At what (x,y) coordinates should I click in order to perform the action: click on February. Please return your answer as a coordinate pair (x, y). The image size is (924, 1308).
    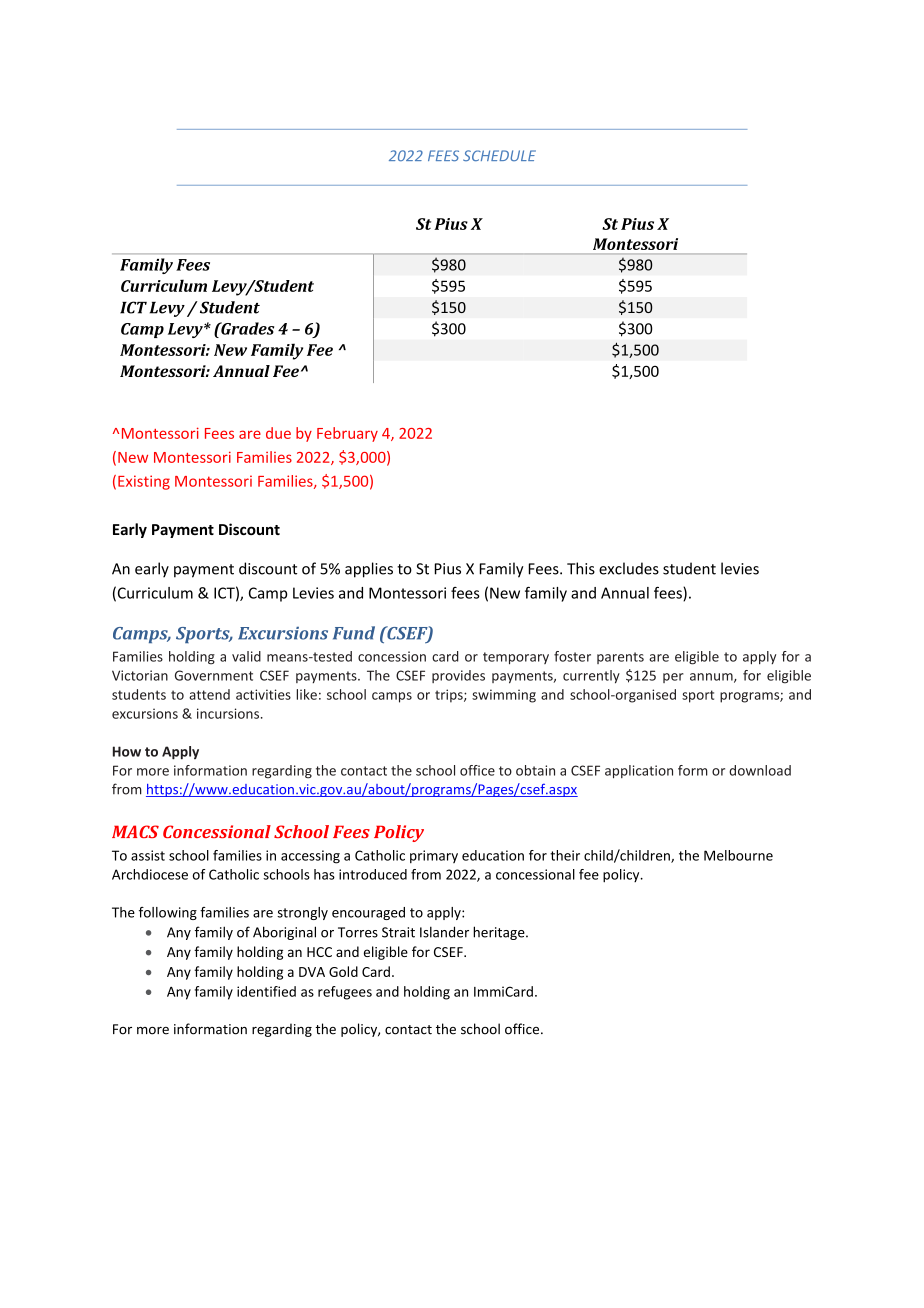
    Looking at the image, I should click on (347, 434).
